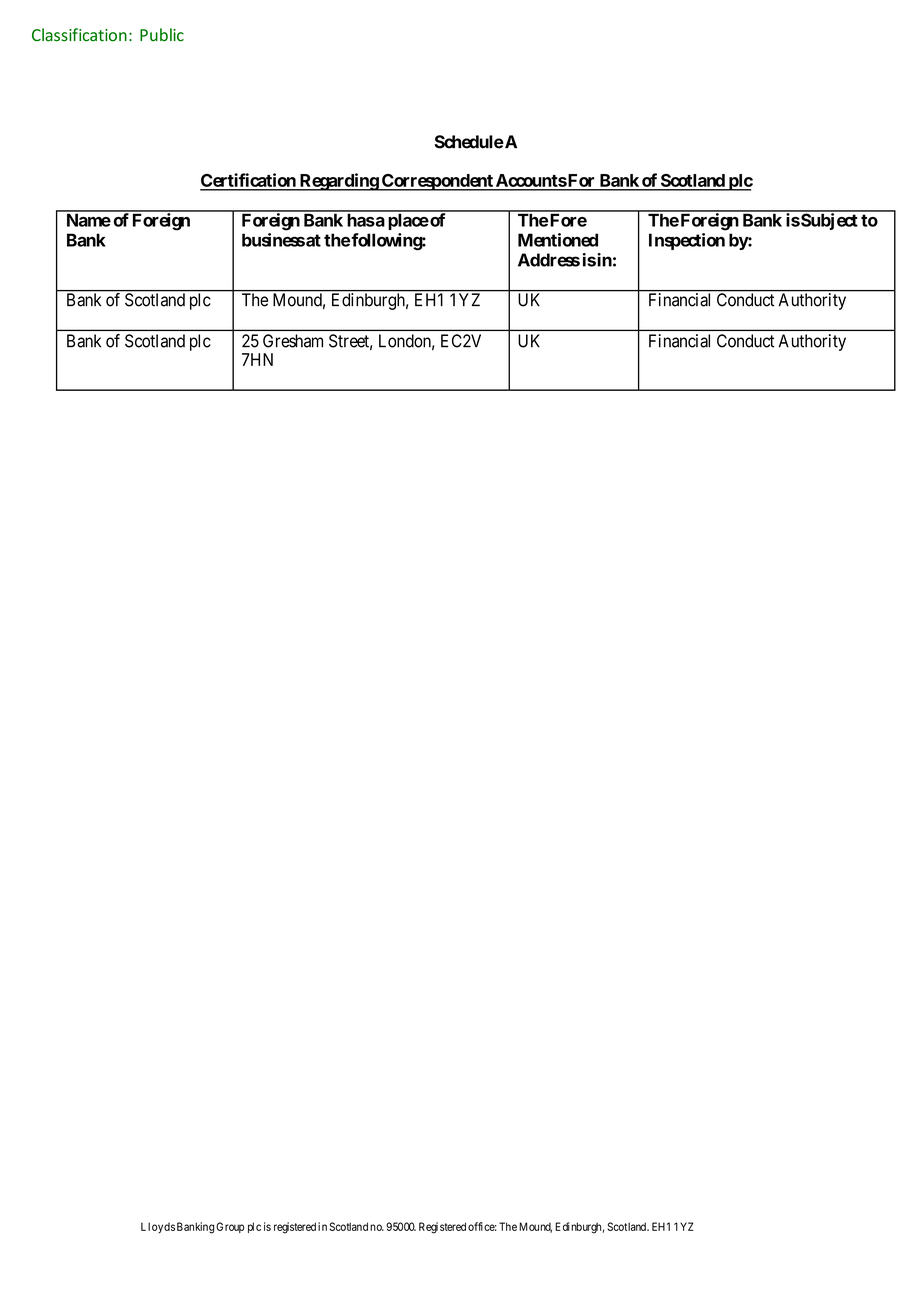 The height and width of the image is (1308, 924). I want to click on Classification, so click(79, 35).
